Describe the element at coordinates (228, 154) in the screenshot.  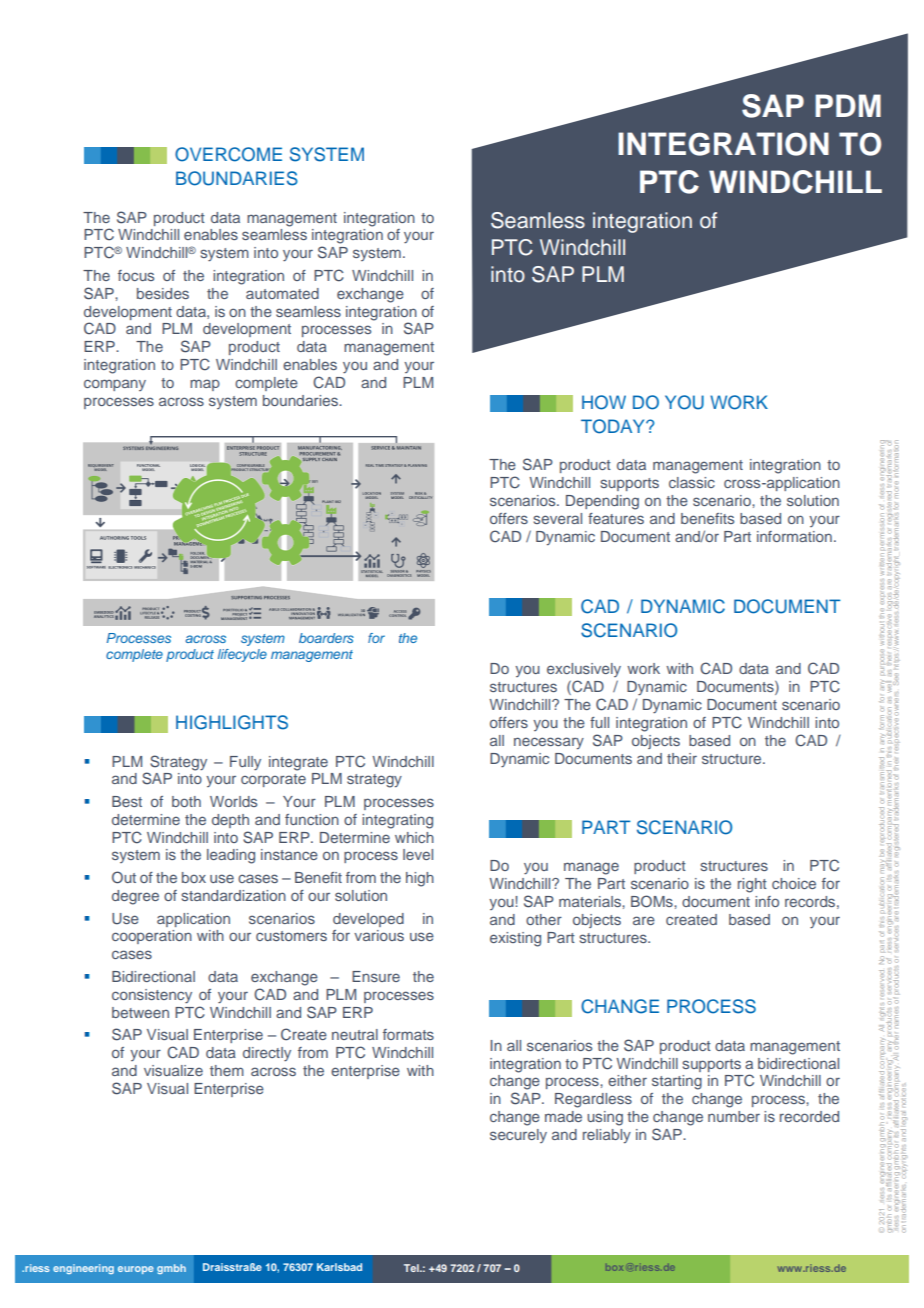
I see `OVERCOME` at that location.
